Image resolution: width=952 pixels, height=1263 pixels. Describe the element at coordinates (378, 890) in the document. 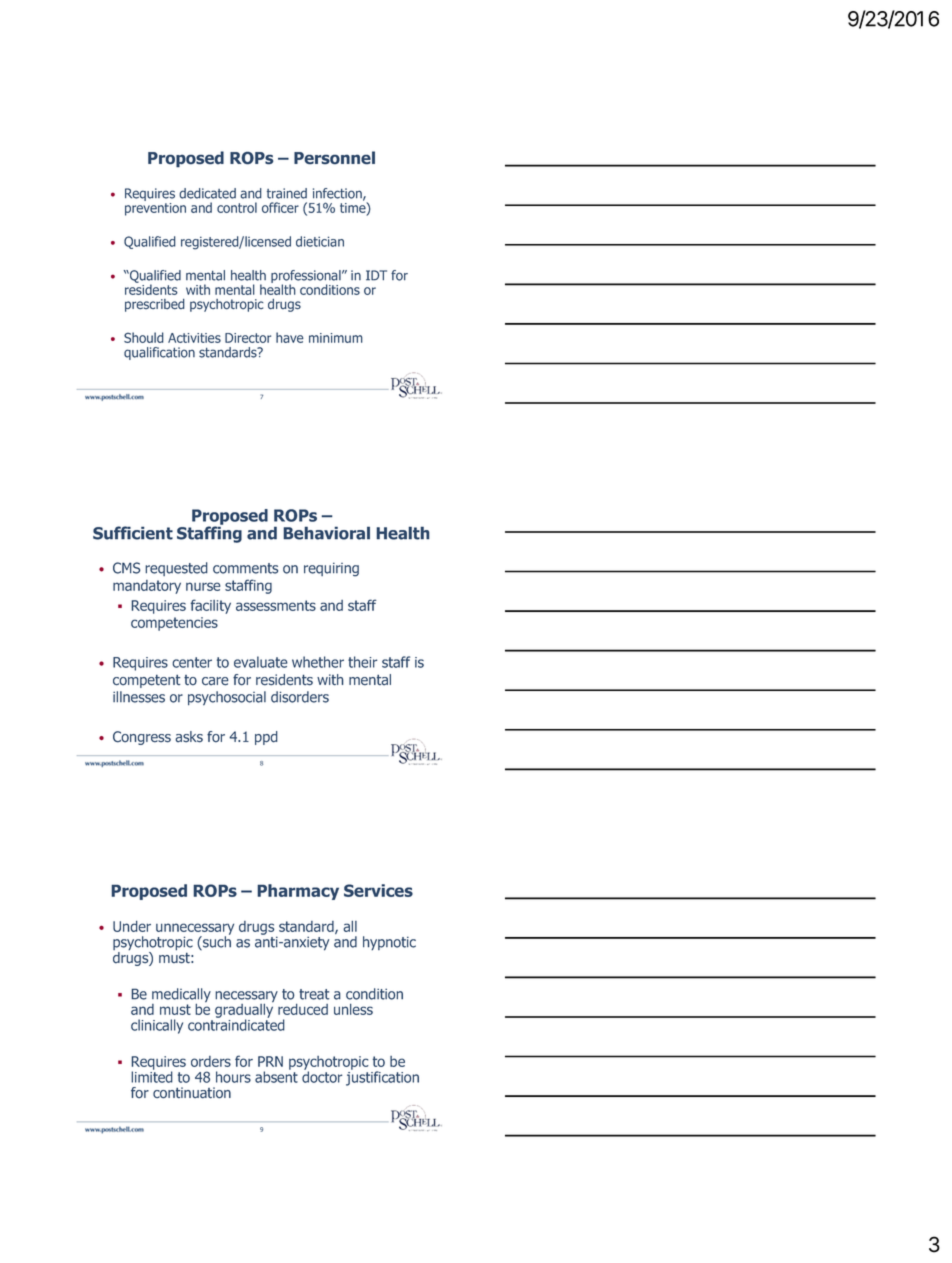

I see `Services` at that location.
